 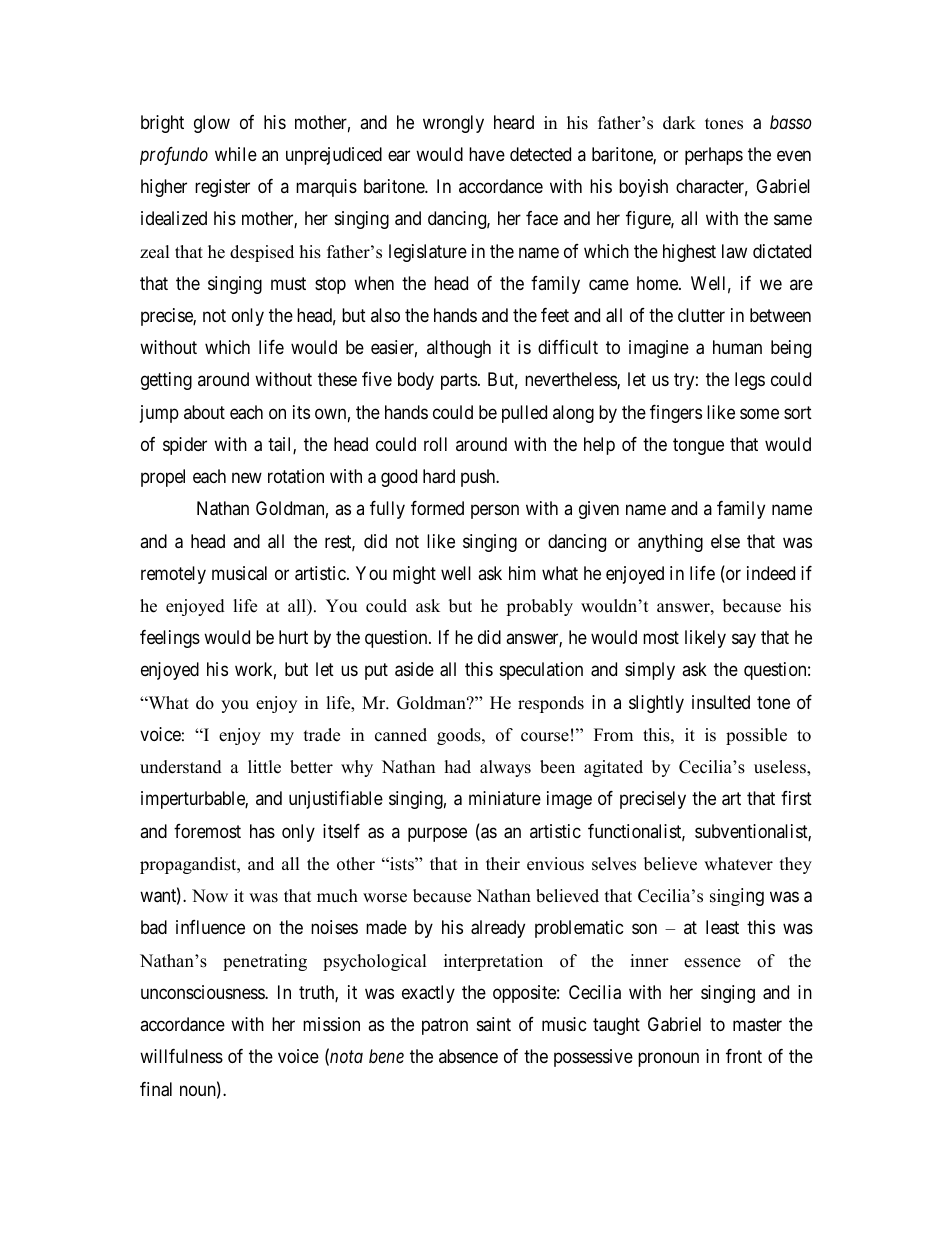 I want to click on perhaps, so click(x=714, y=156).
